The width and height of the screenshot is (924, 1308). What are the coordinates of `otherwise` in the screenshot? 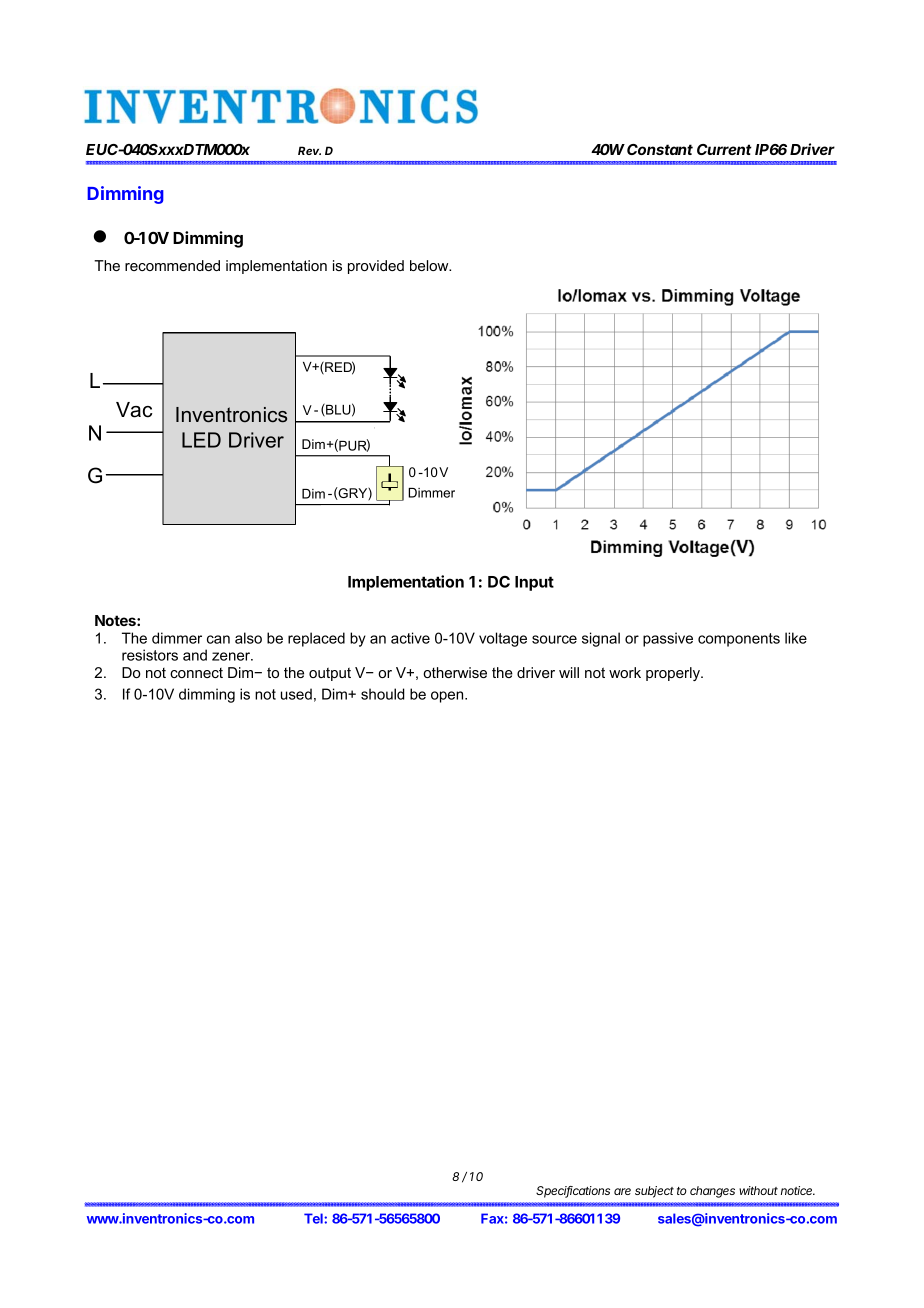 It's located at (455, 672).
